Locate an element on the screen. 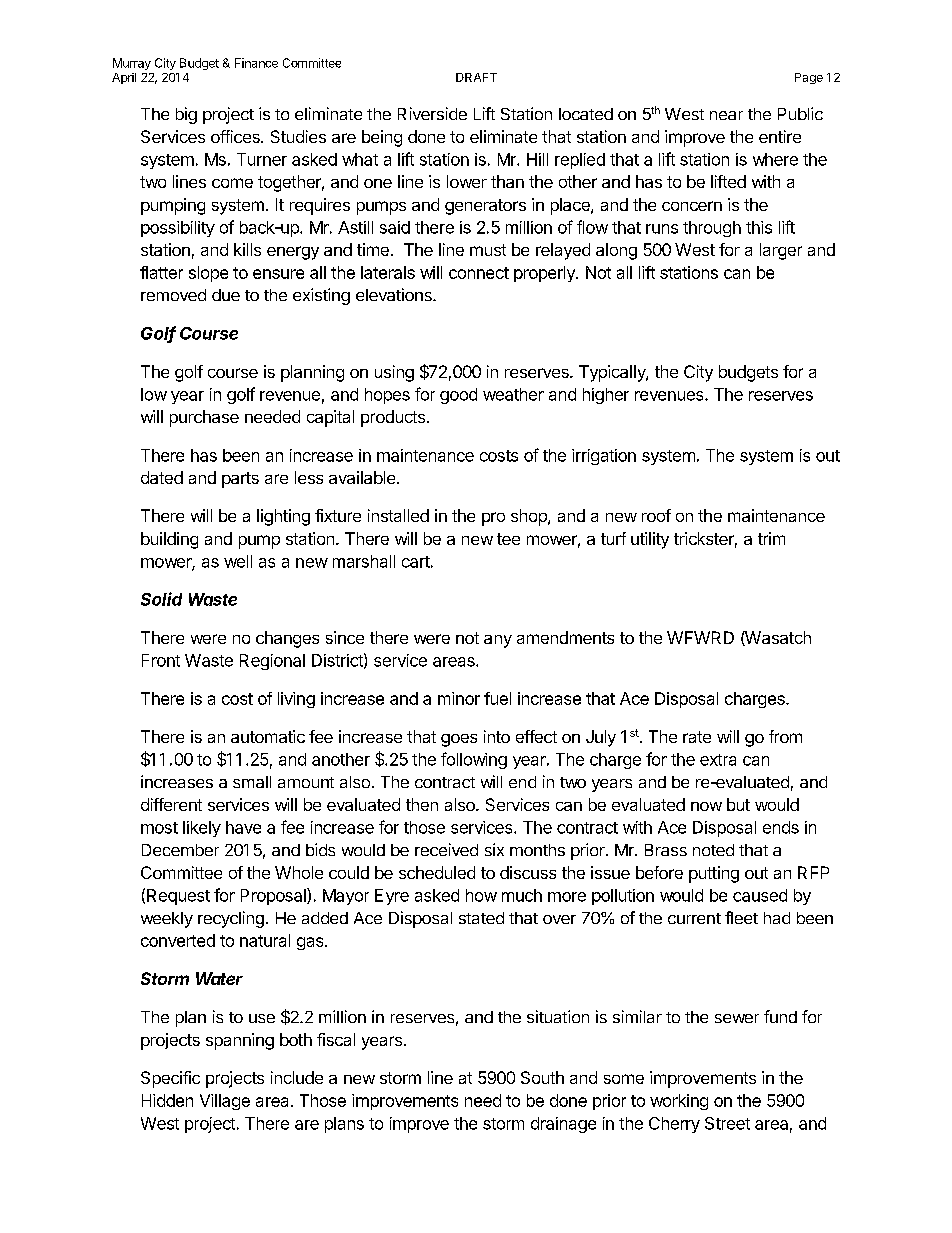 This screenshot has height=1233, width=952. noted is located at coordinates (713, 850).
